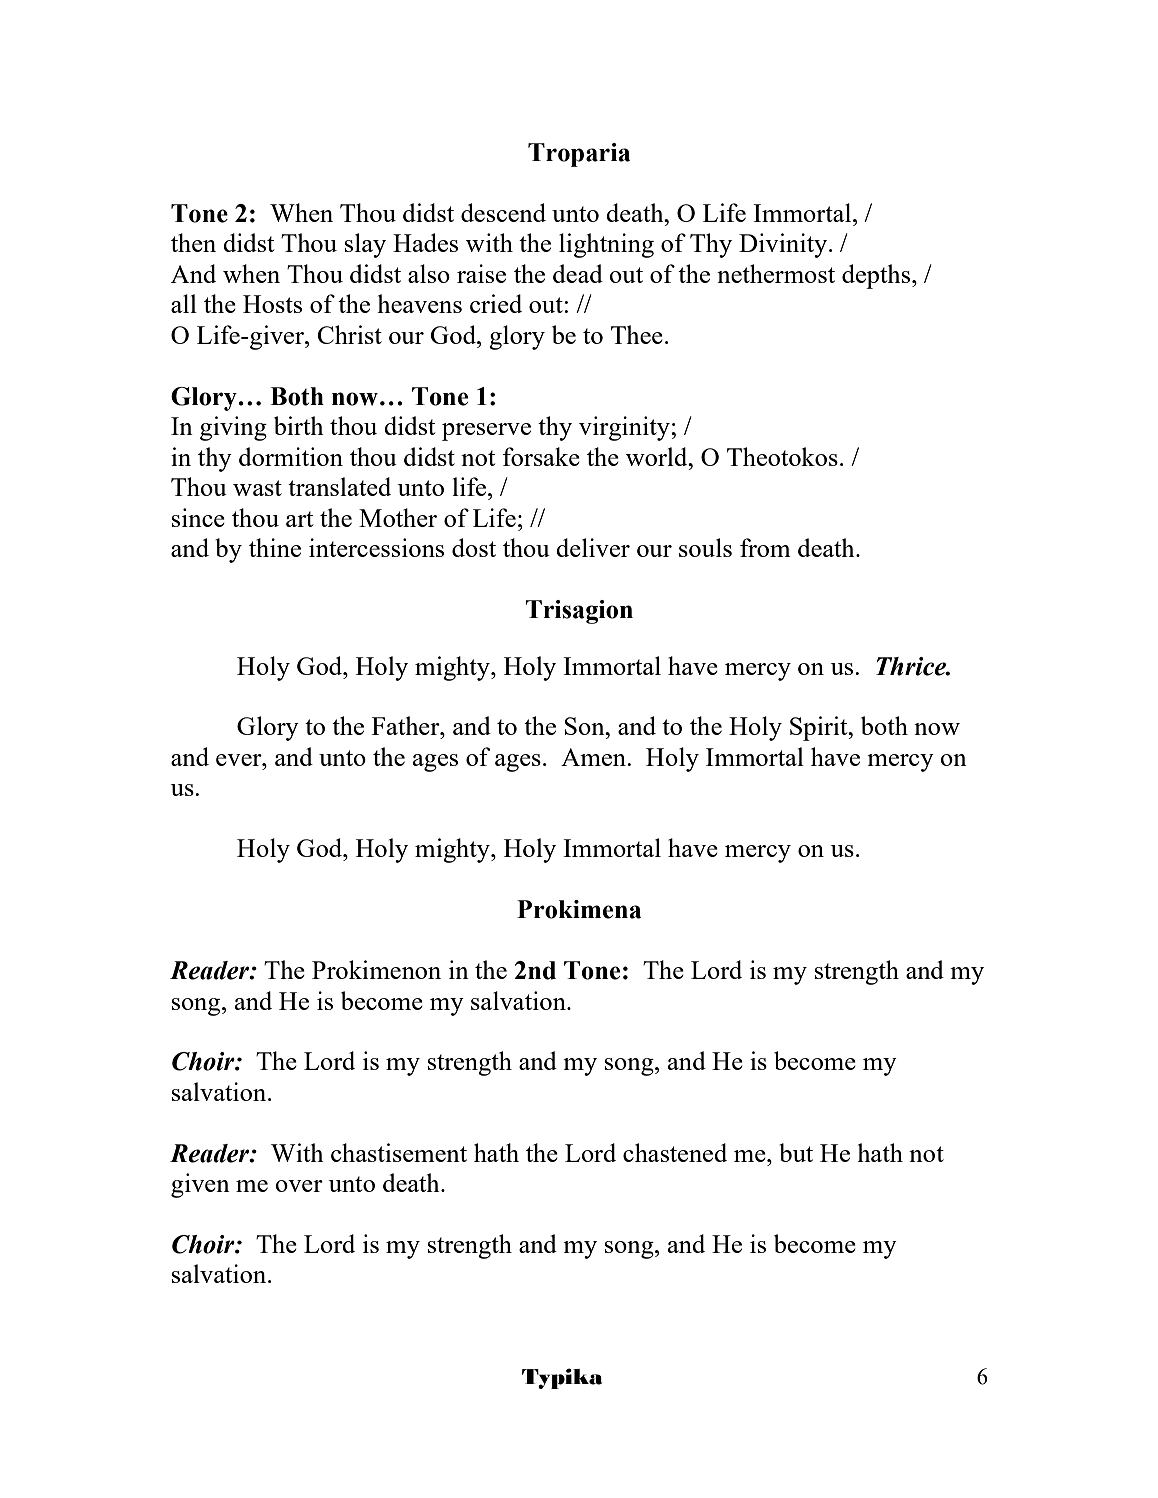 The width and height of the screenshot is (1158, 1498). I want to click on Theotokos, so click(782, 456).
